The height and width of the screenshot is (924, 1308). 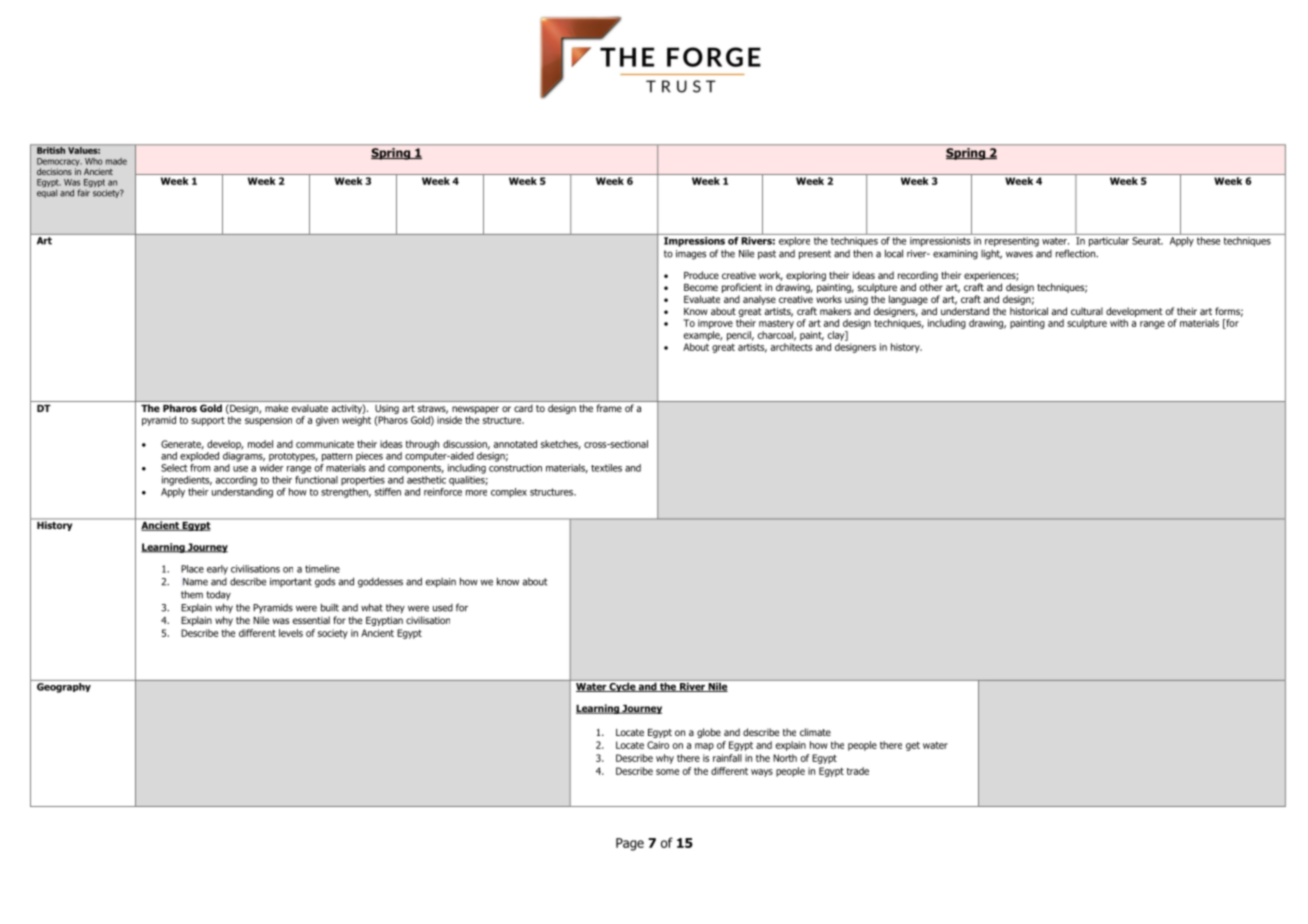 What do you see at coordinates (630, 844) in the screenshot?
I see `Page` at bounding box center [630, 844].
